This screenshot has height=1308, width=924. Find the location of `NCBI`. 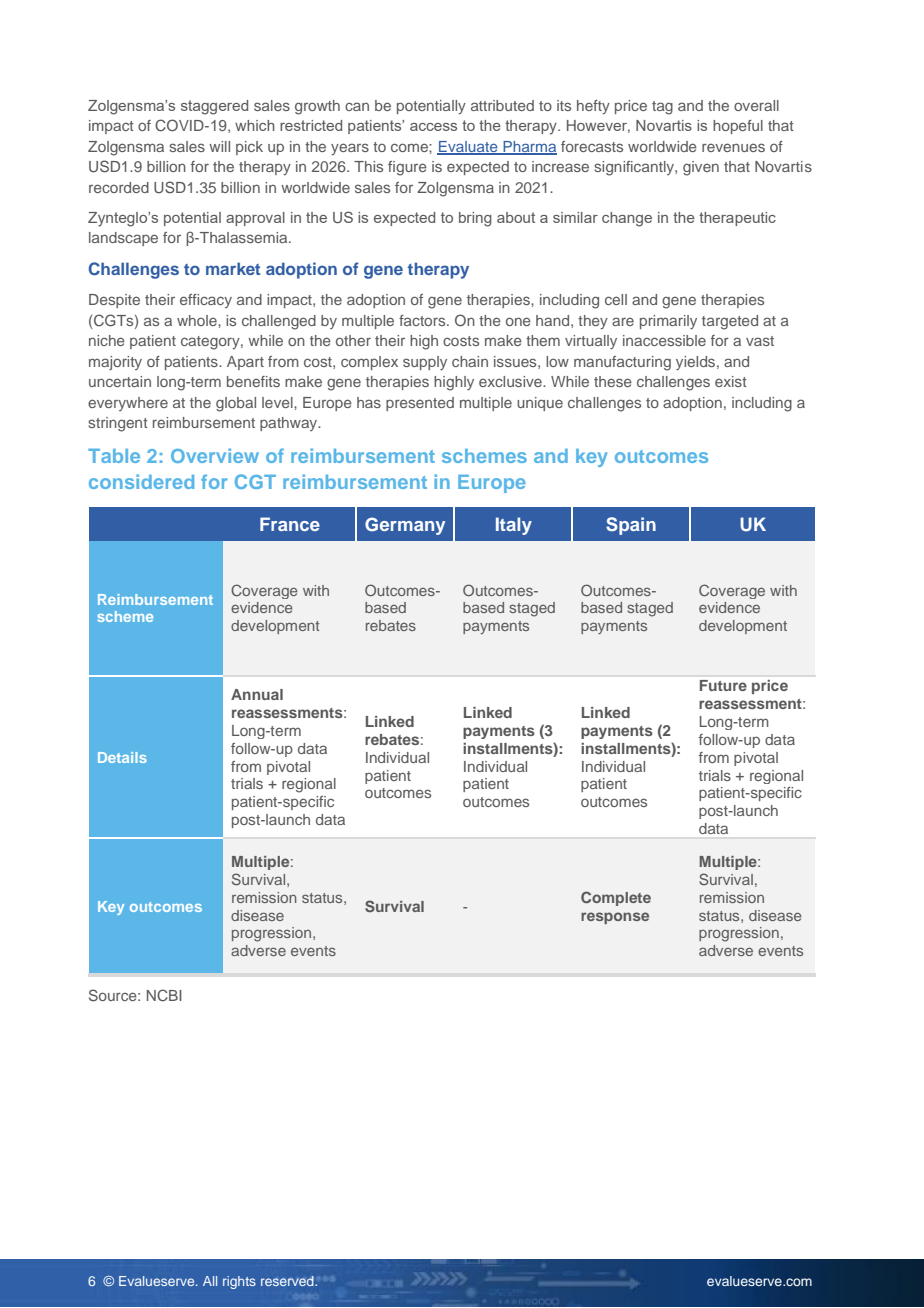

NCBI is located at coordinates (164, 995).
